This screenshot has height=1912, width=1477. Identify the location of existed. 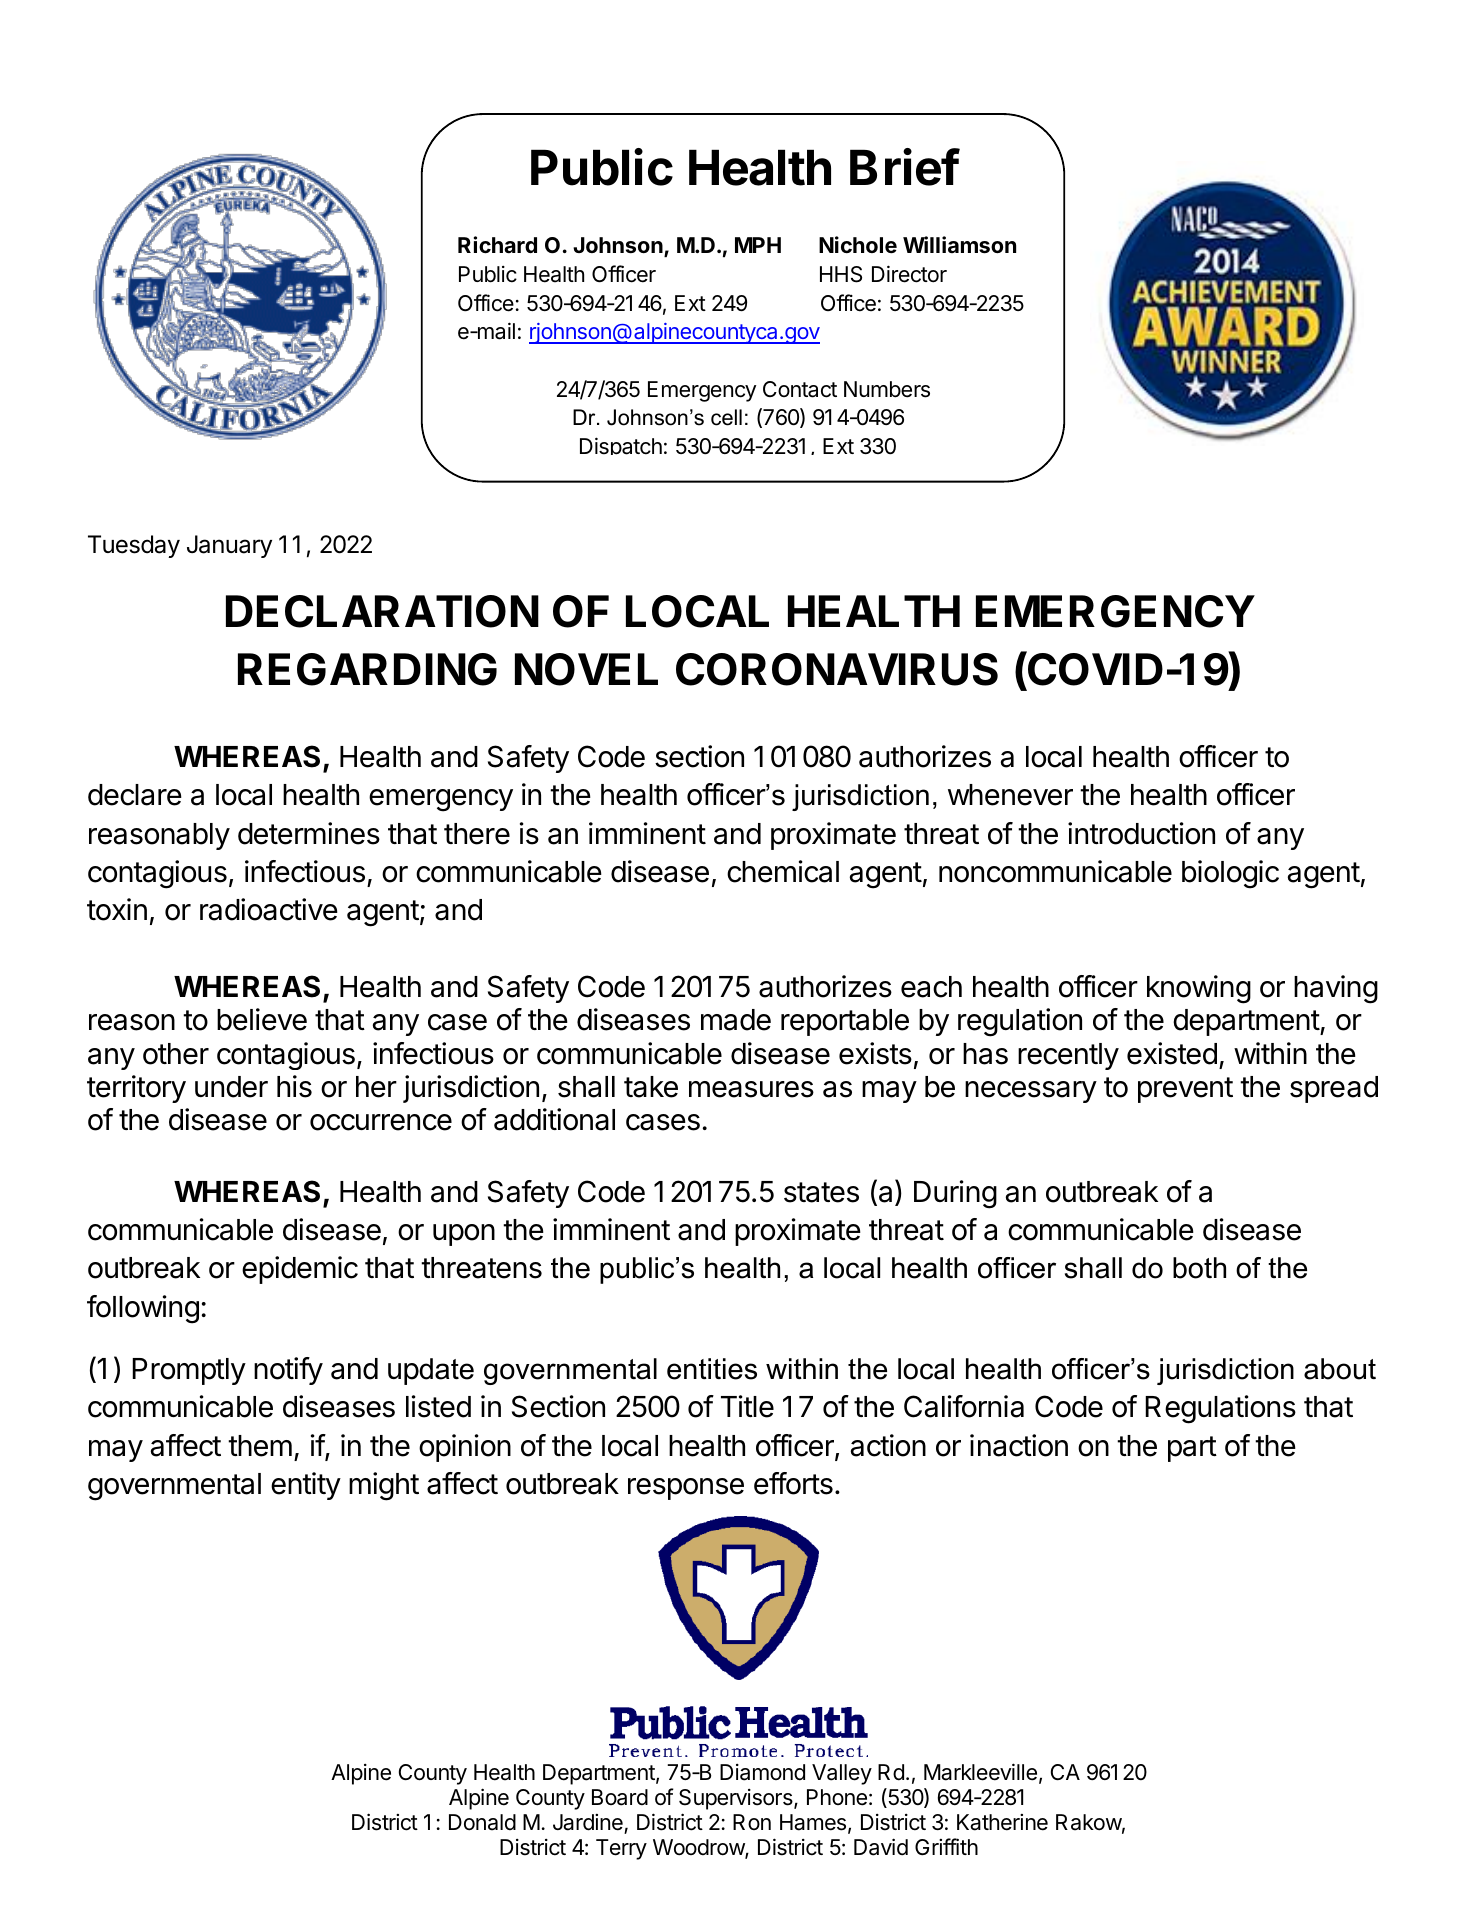
(1172, 1053).
